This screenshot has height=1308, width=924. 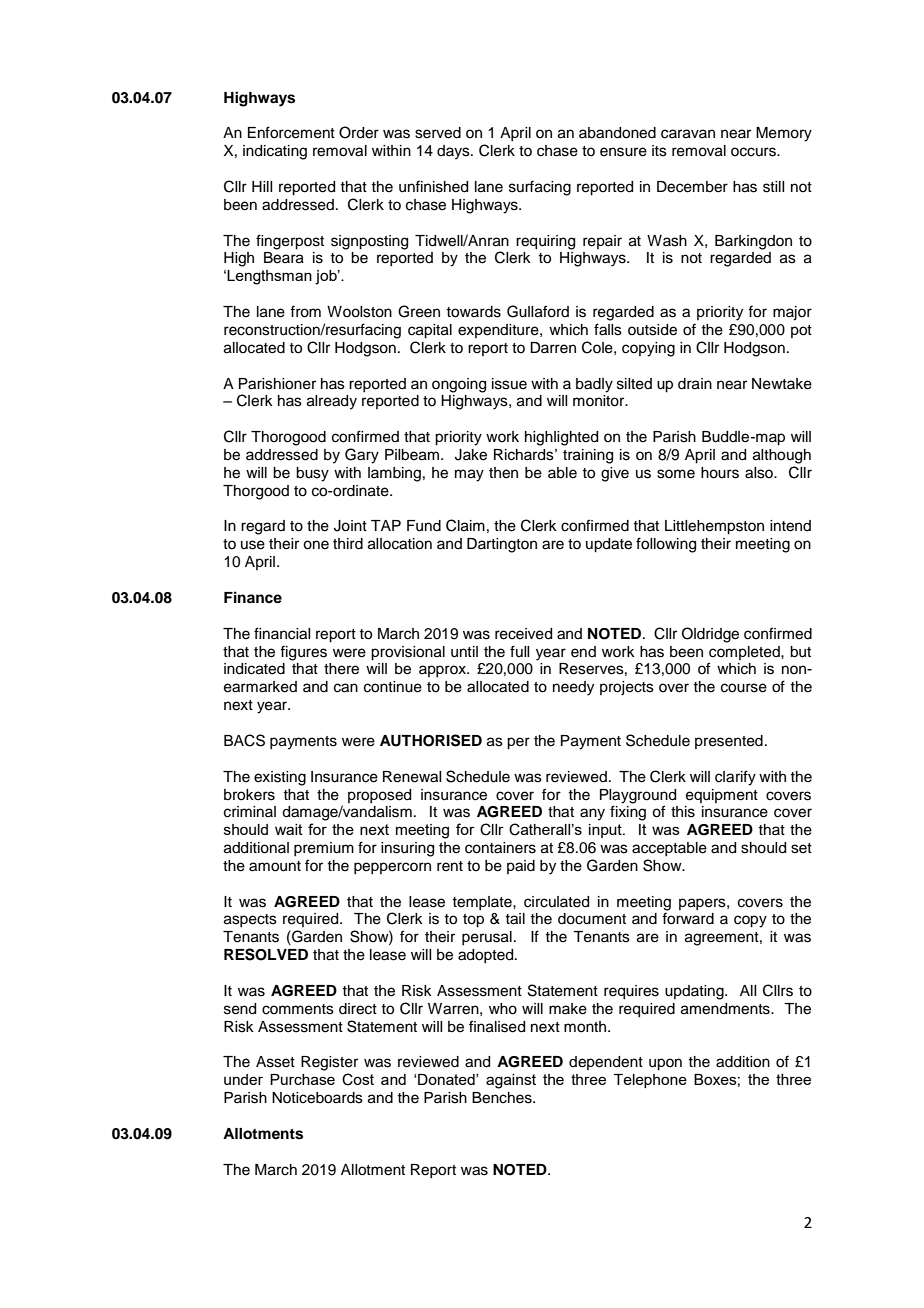 What do you see at coordinates (275, 152) in the screenshot?
I see `indicating` at bounding box center [275, 152].
